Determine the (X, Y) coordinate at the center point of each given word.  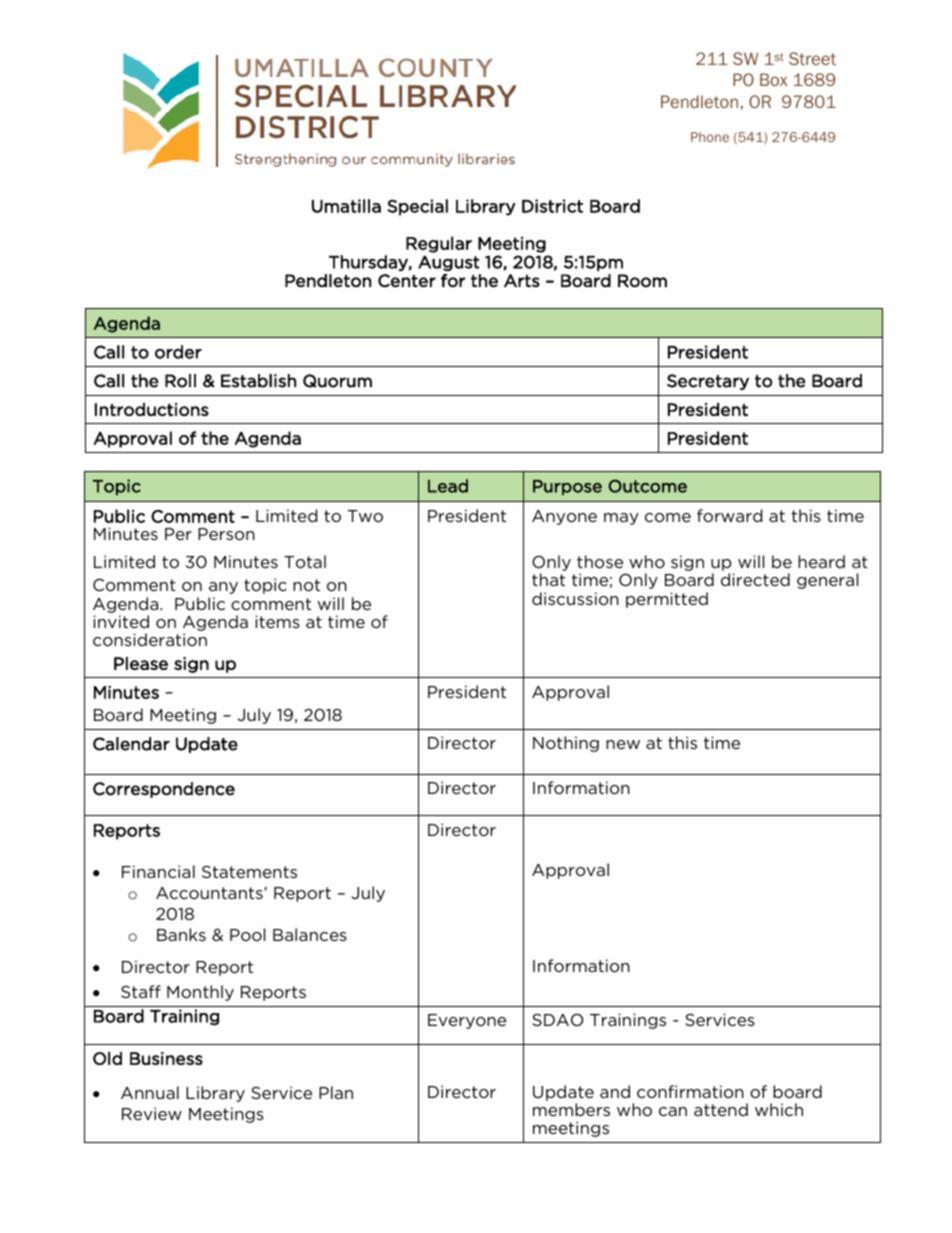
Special (417, 207)
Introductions (152, 409)
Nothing (566, 744)
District (552, 206)
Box (774, 79)
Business (166, 1058)
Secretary (708, 382)
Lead (448, 486)
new (623, 744)
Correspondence (164, 790)
